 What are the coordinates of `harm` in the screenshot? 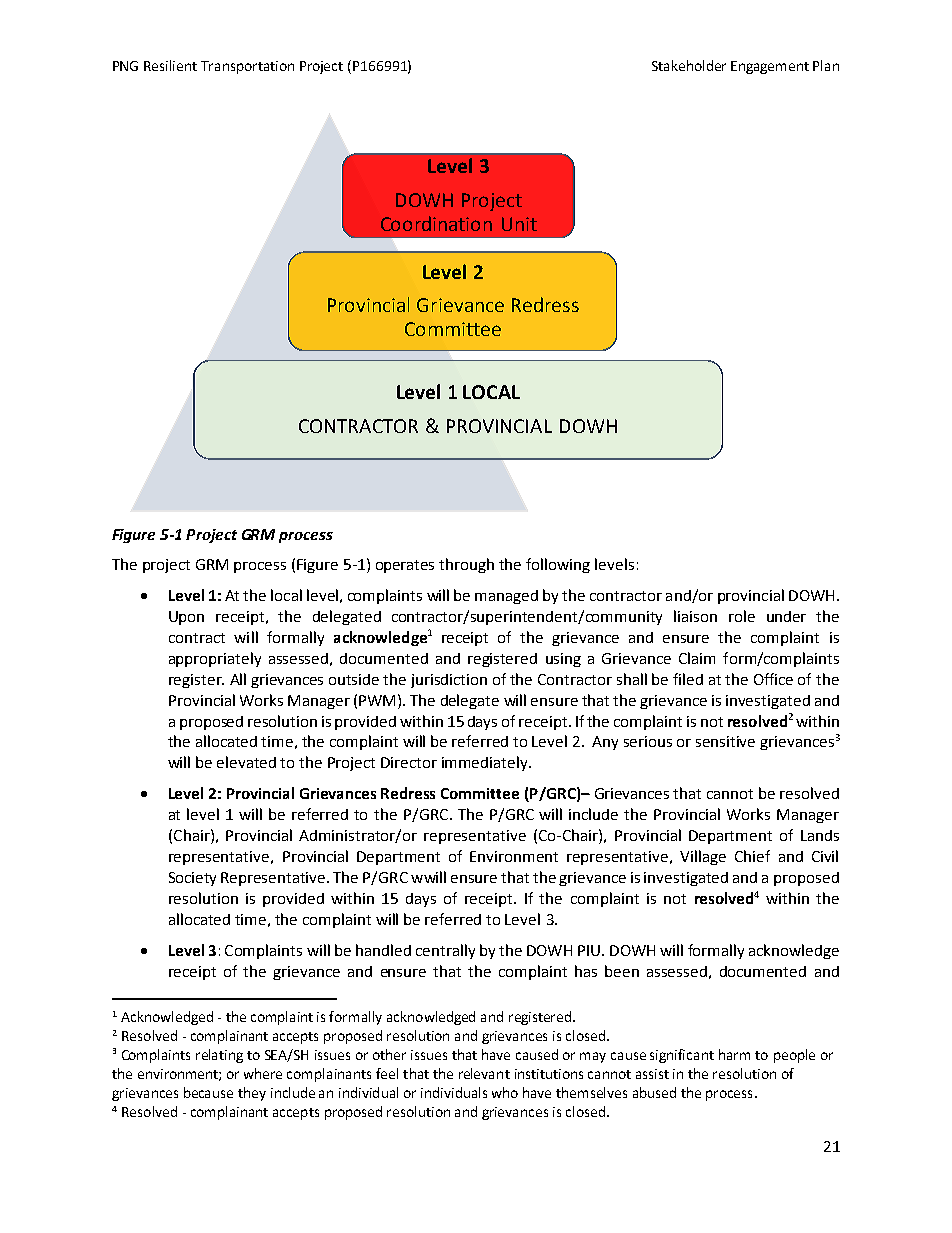 It's located at (734, 1054).
